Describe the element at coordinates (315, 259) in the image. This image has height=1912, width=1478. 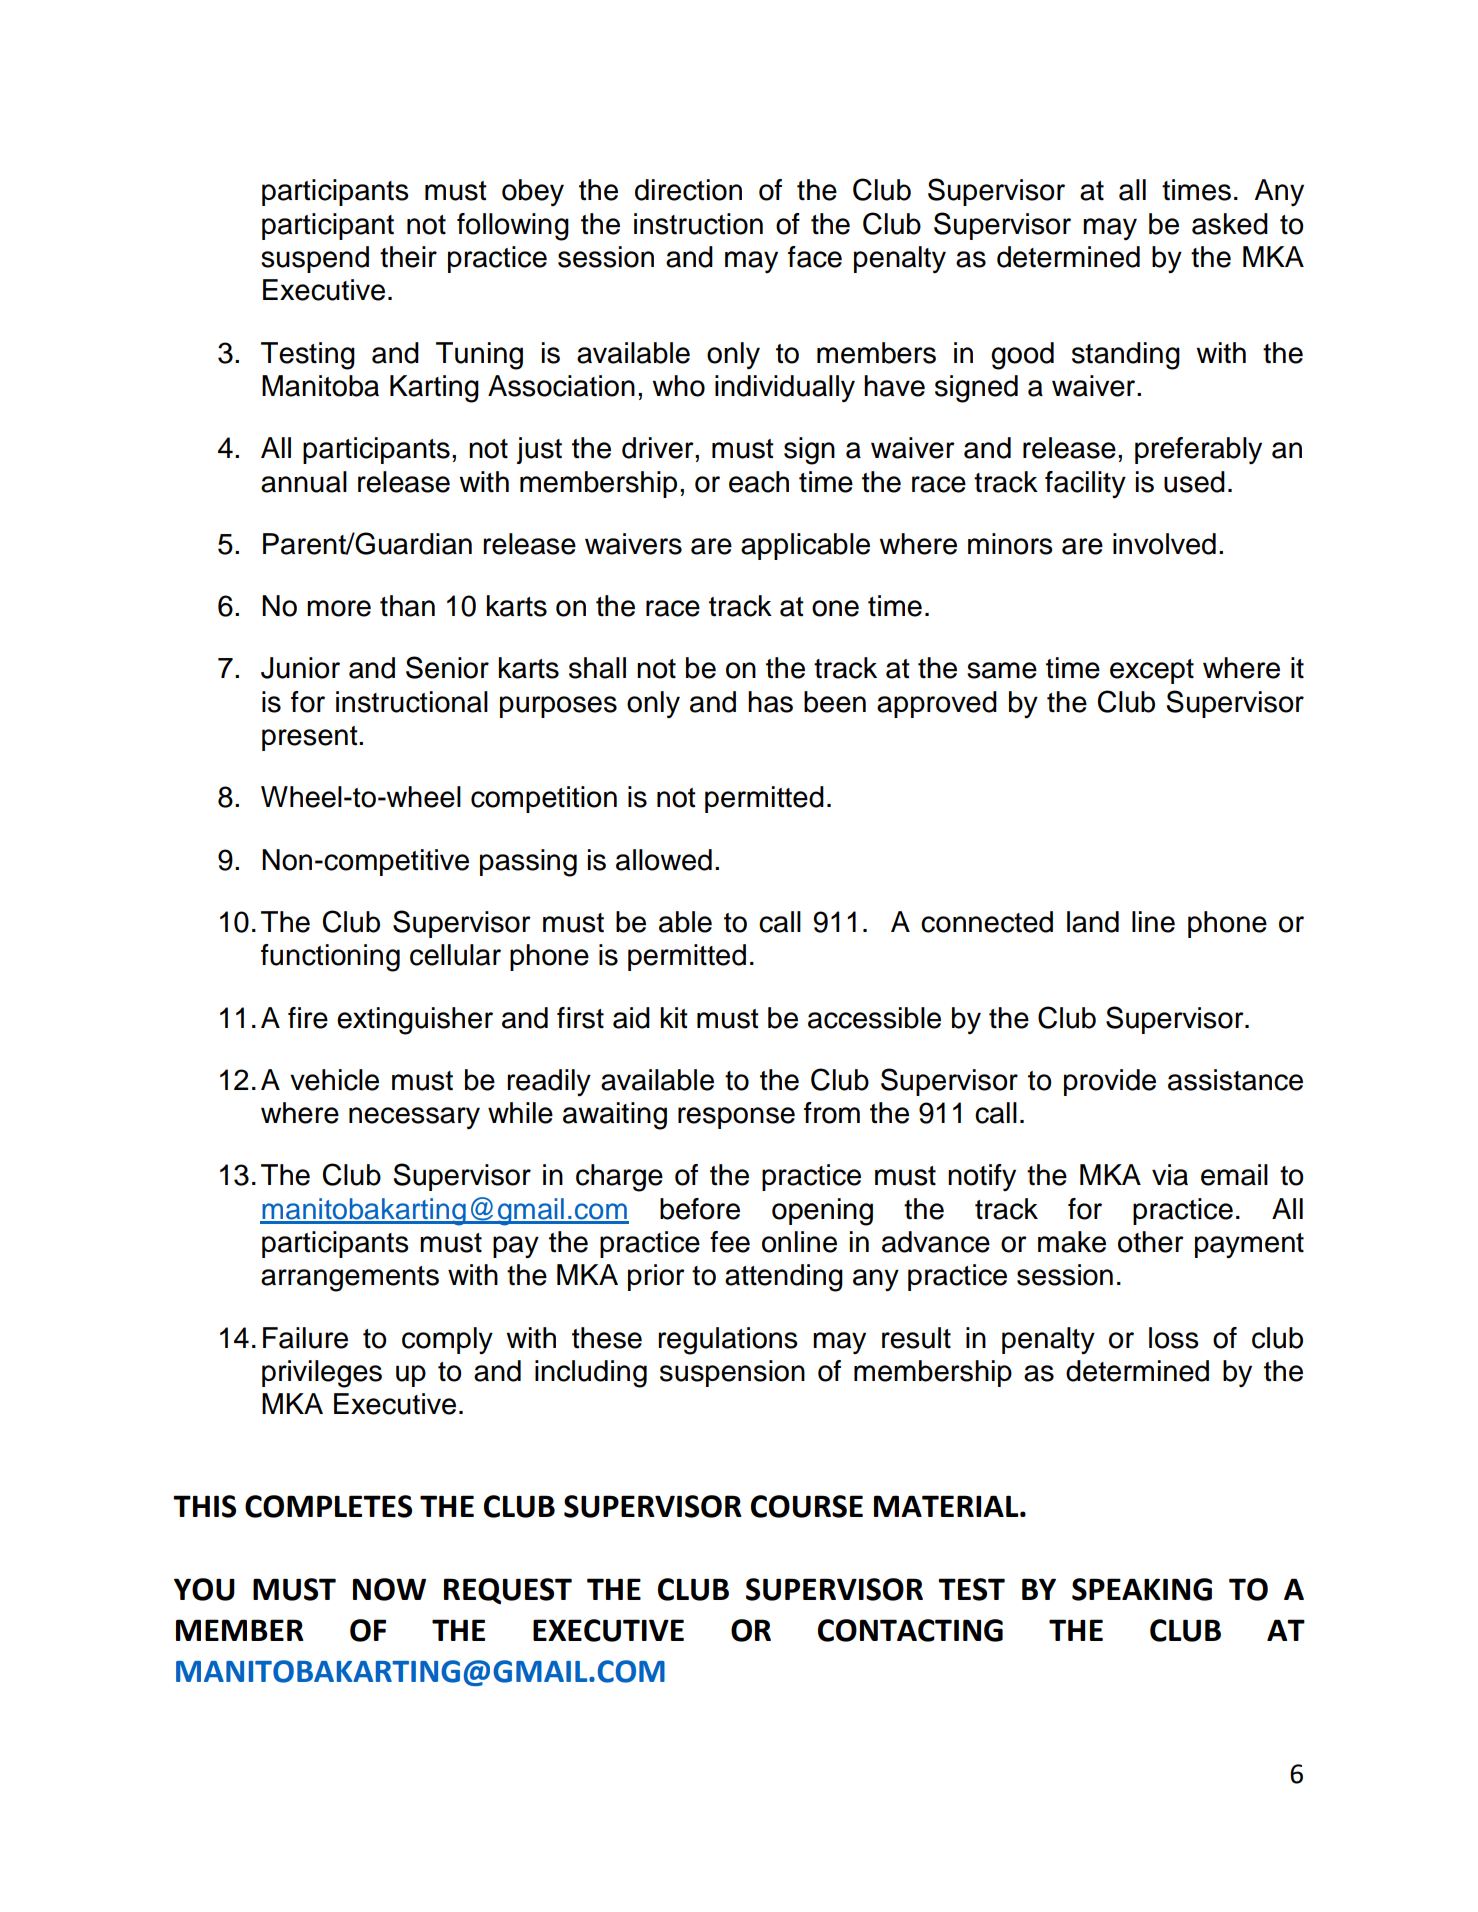
I see `suspend` at that location.
